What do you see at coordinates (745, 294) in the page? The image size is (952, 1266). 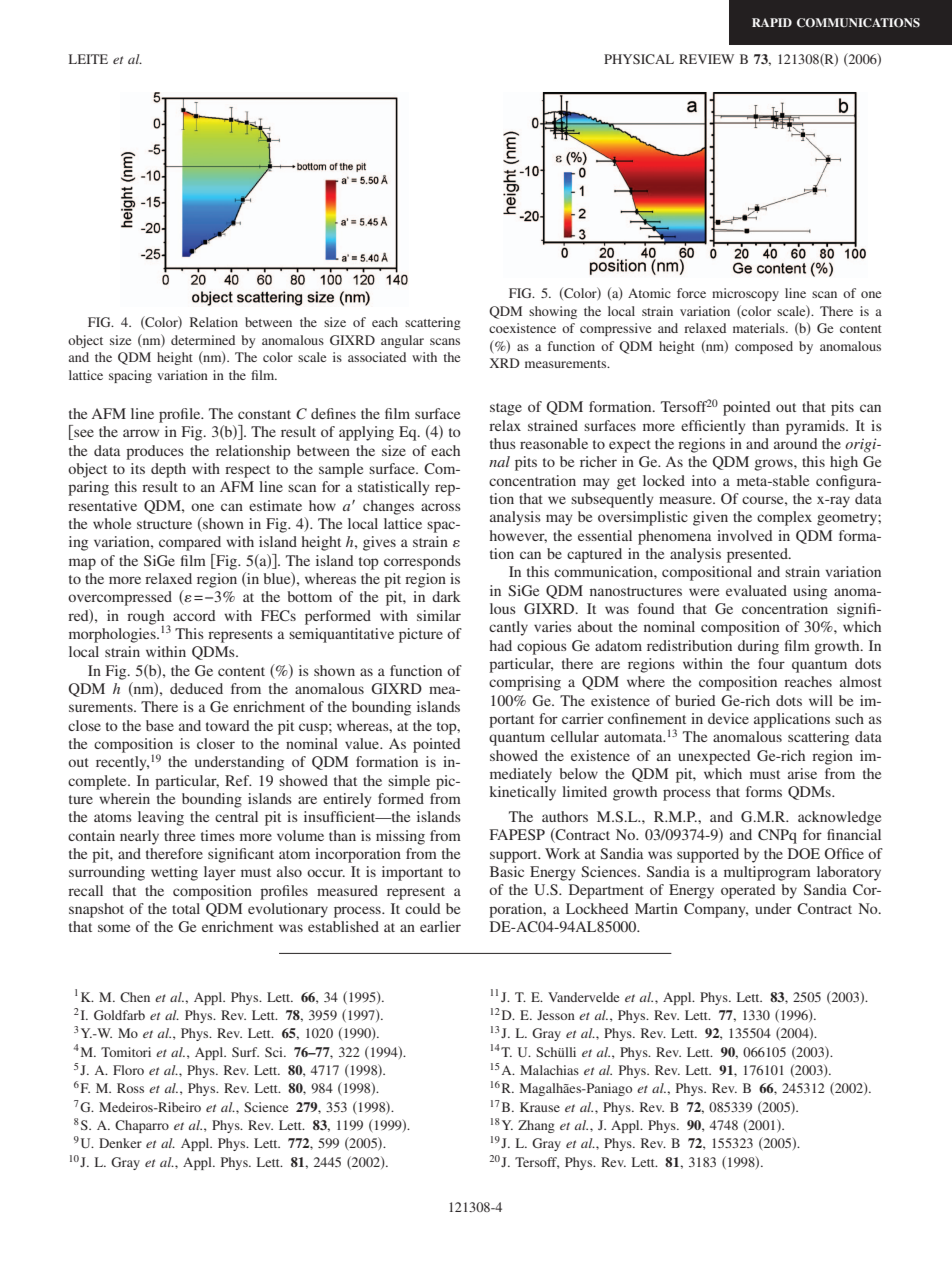 I see `microscopy` at bounding box center [745, 294].
